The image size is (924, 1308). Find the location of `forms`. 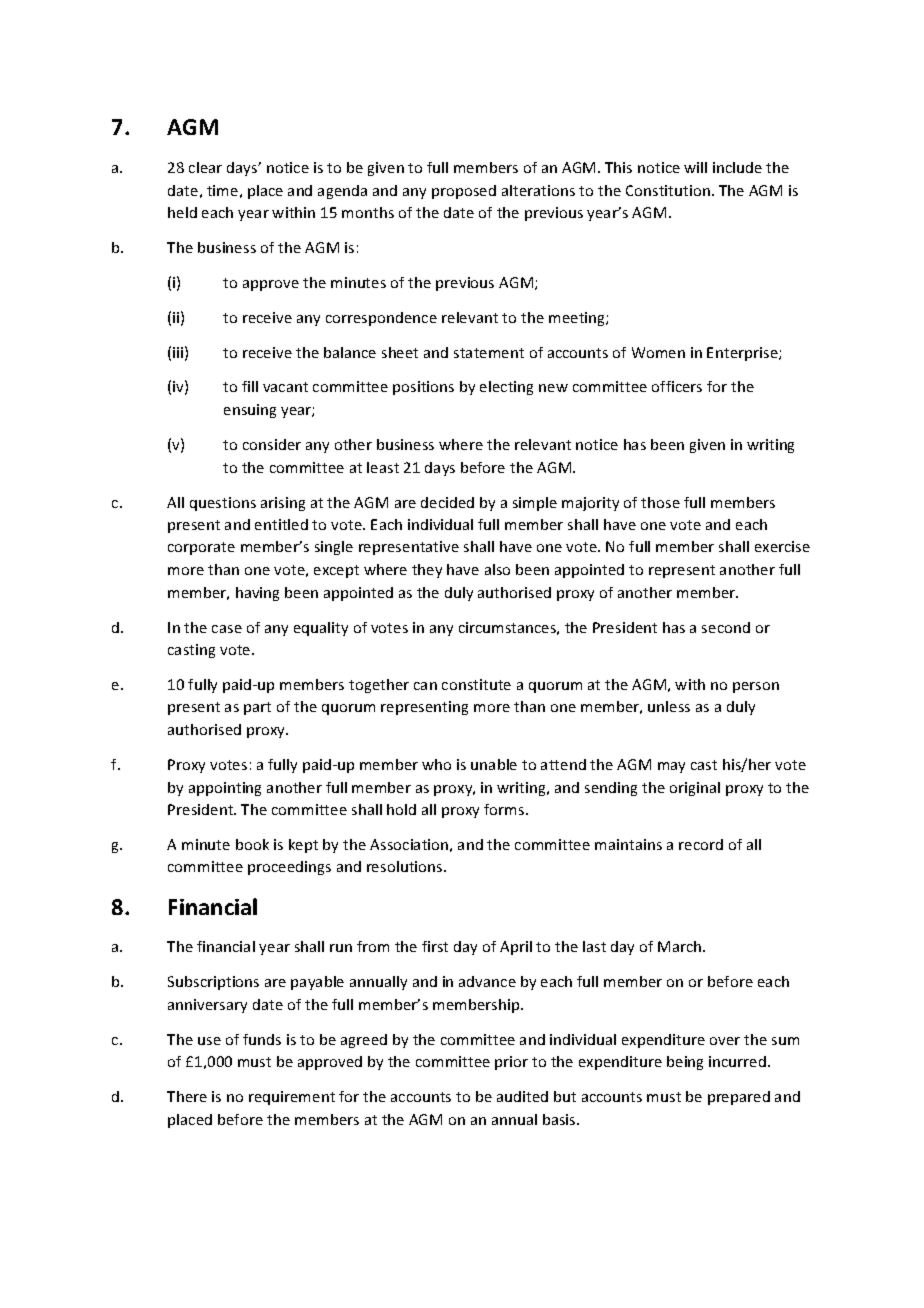

forms is located at coordinates (505, 809).
